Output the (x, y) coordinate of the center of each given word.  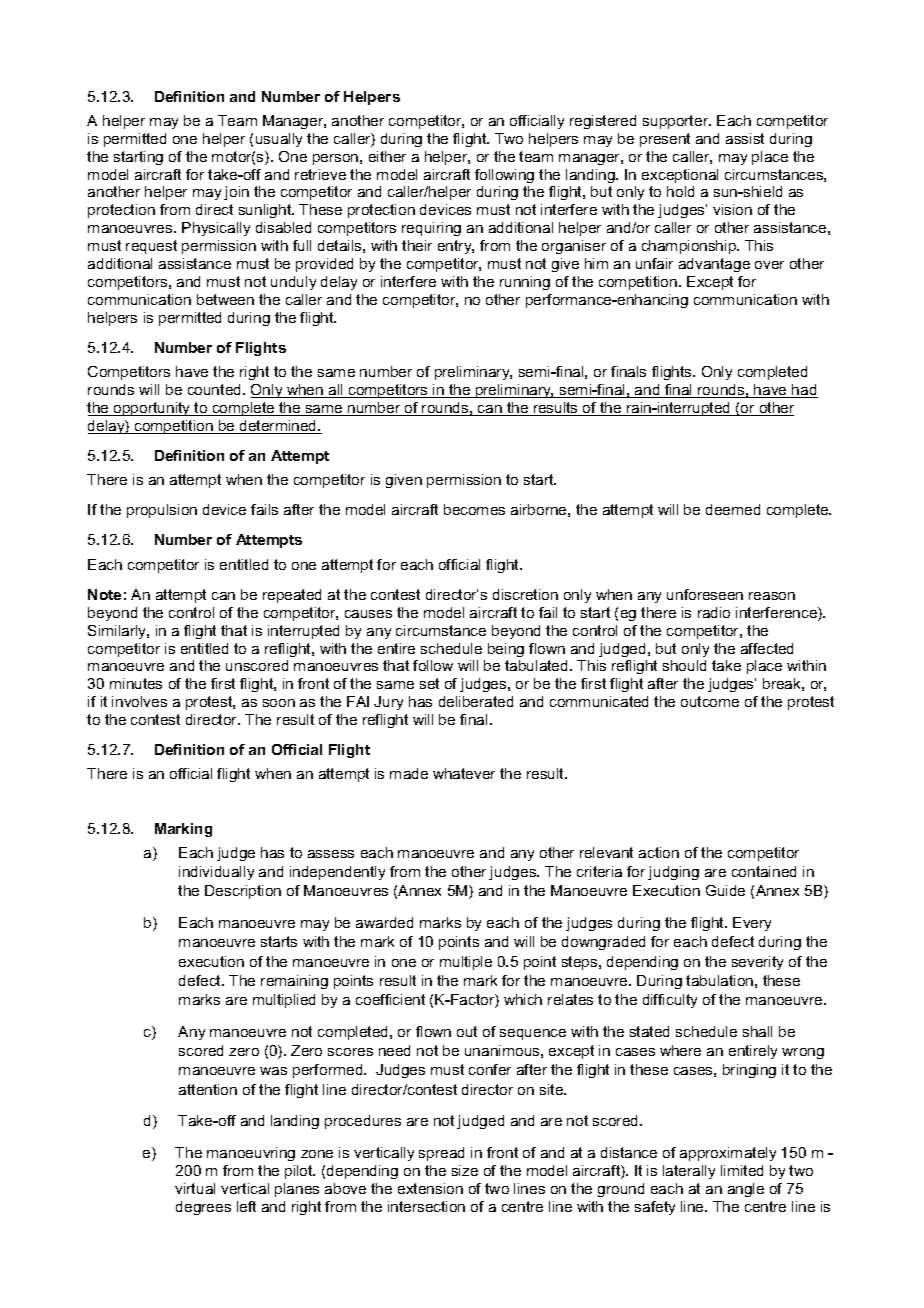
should (684, 665)
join (236, 193)
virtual (195, 1188)
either (387, 156)
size (465, 1170)
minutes (136, 683)
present (665, 140)
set (429, 683)
